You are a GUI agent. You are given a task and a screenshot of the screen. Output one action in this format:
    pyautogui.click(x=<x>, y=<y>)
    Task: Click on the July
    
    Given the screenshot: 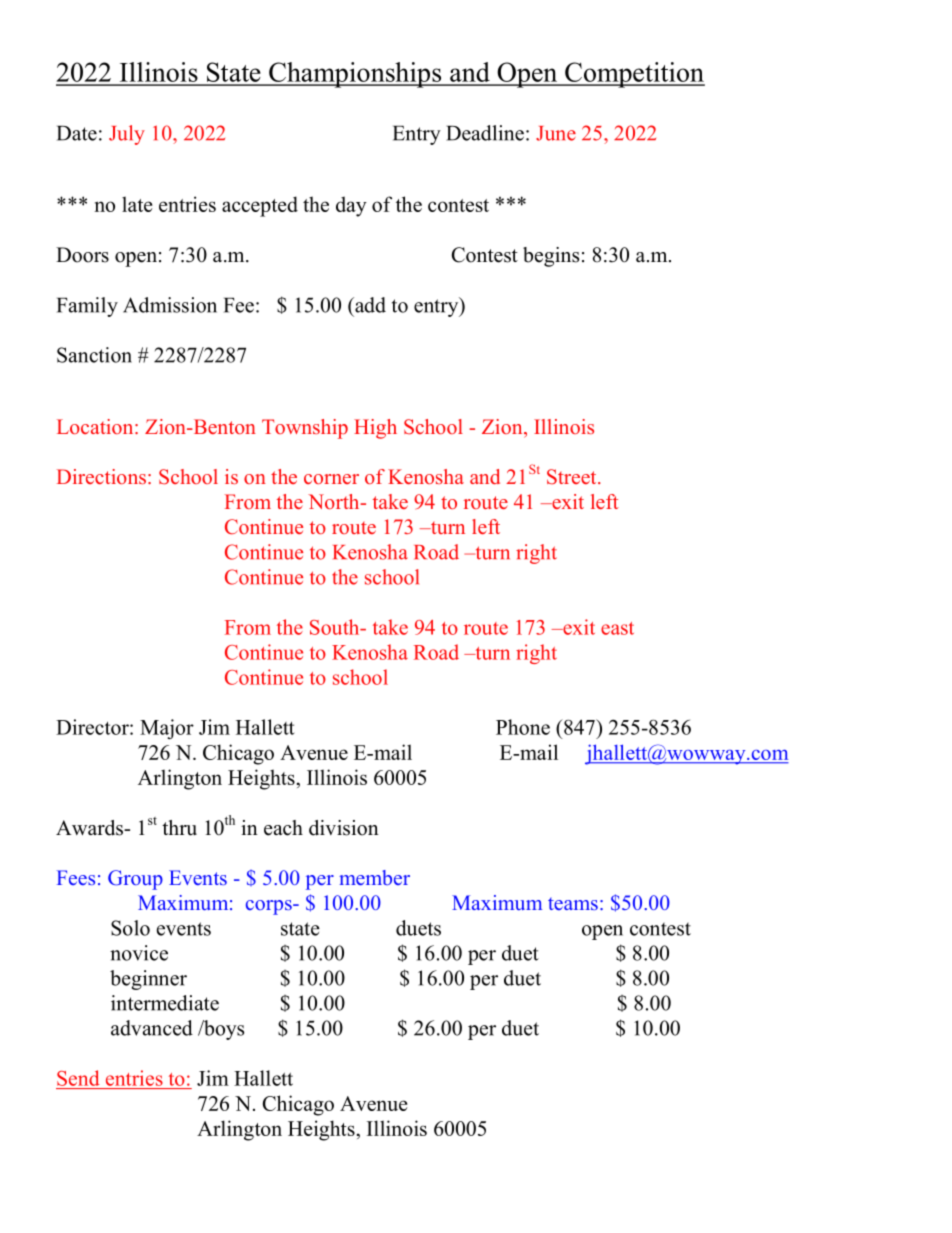 What is the action you would take?
    pyautogui.click(x=127, y=135)
